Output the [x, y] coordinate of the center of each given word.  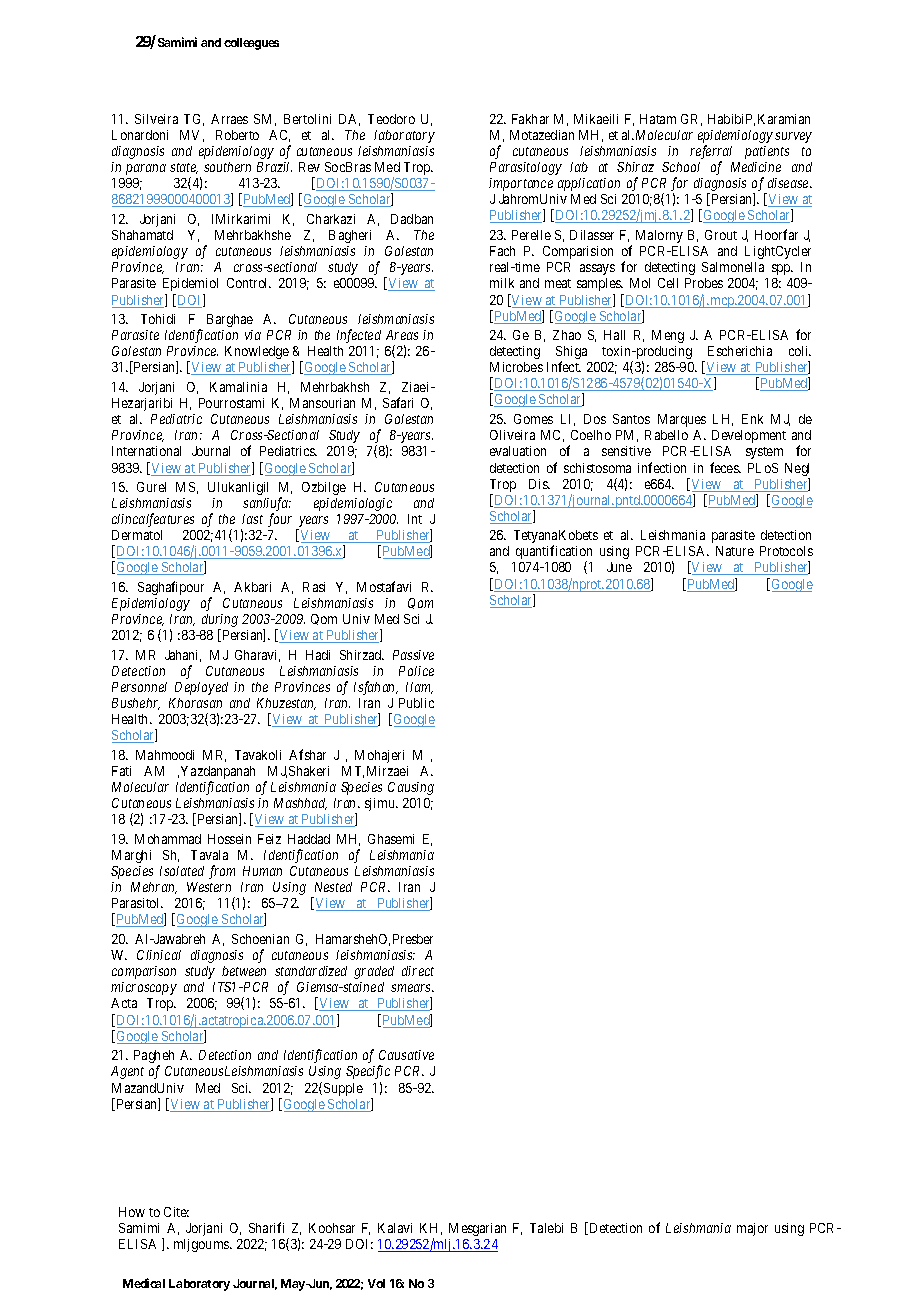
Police [416, 671]
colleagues [251, 44]
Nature [735, 551]
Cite [176, 1212]
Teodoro [391, 119]
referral [711, 153]
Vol [376, 1283]
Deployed [201, 688]
